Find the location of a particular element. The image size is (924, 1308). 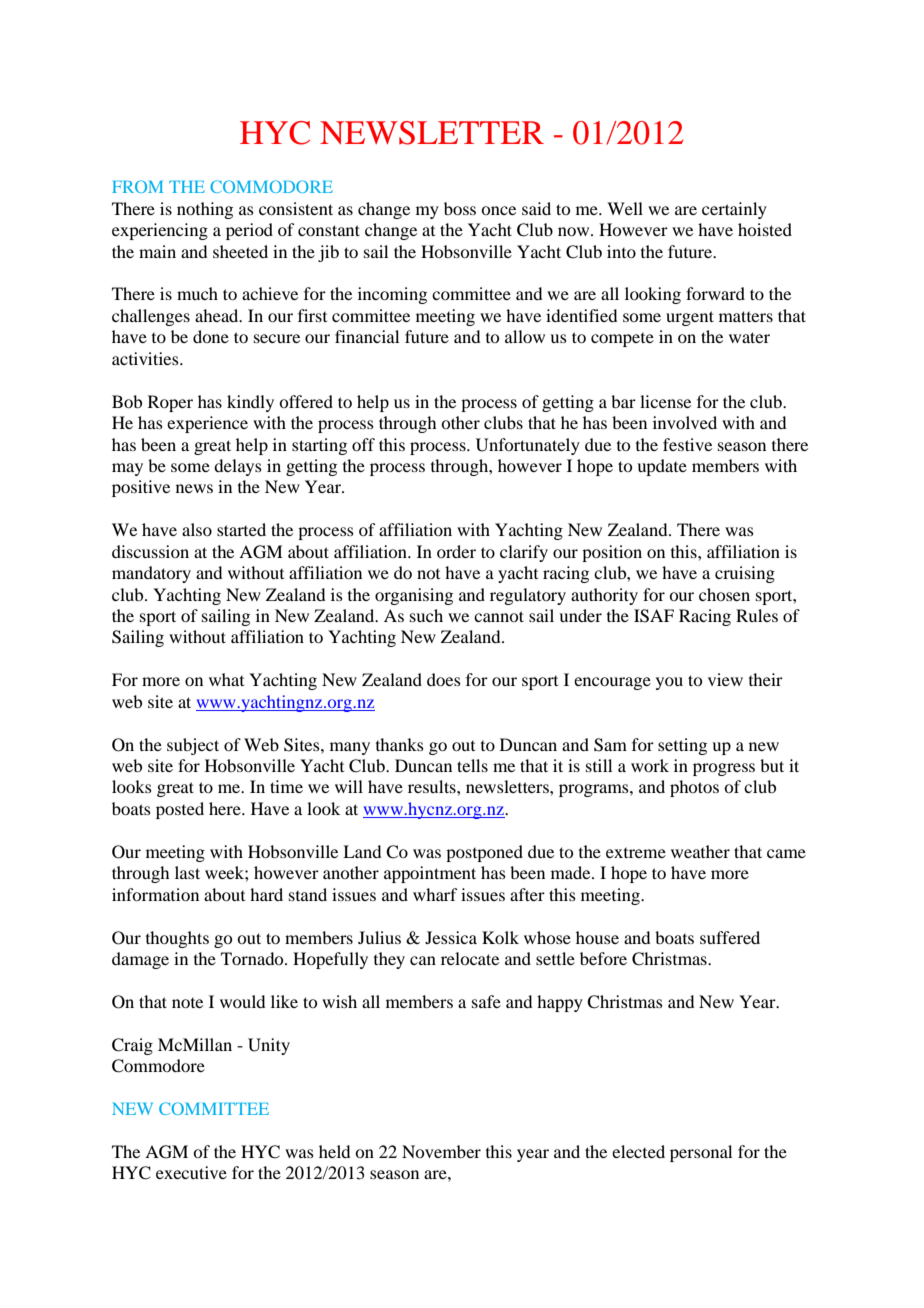

view is located at coordinates (725, 679).
